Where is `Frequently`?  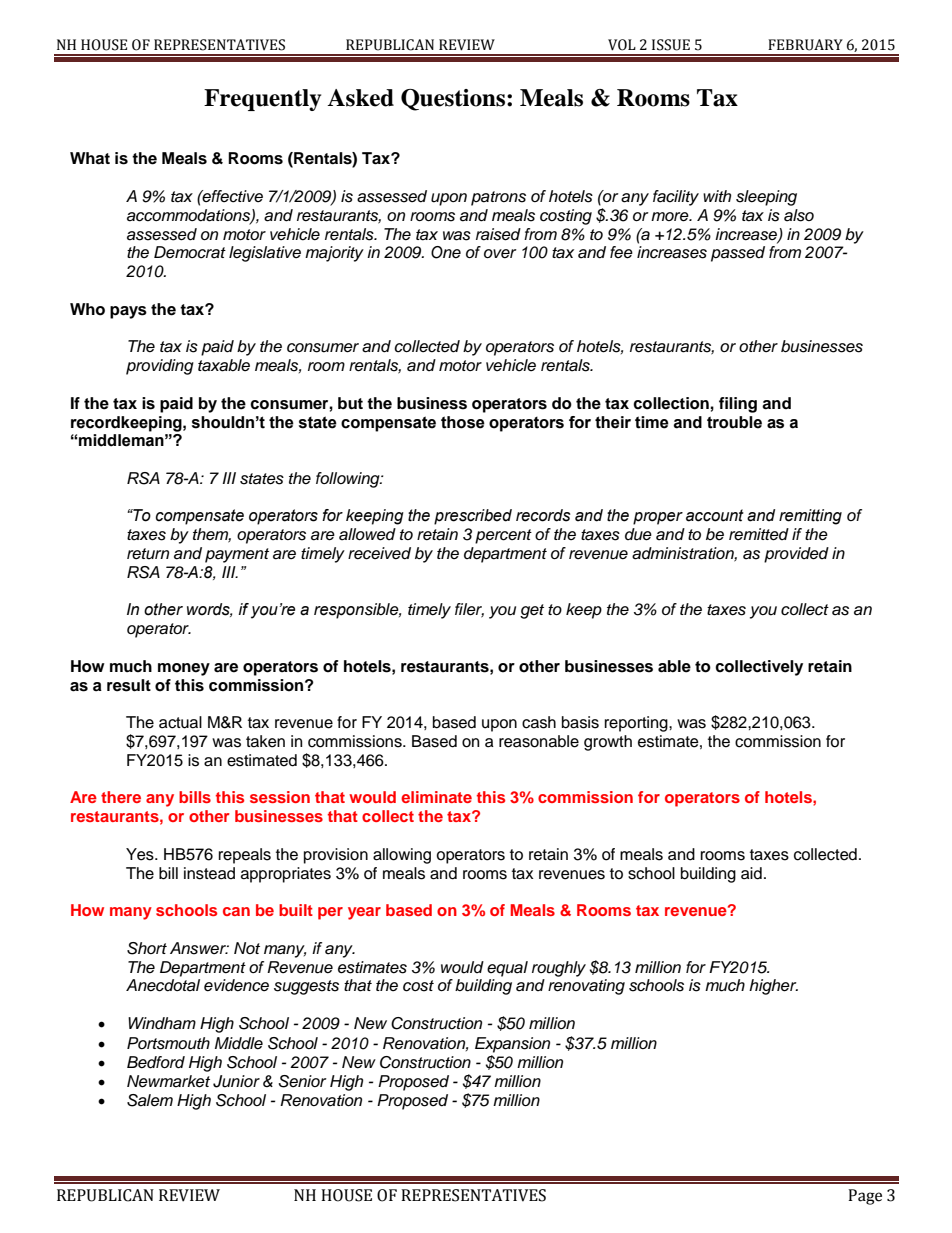
Frequently is located at coordinates (262, 100).
